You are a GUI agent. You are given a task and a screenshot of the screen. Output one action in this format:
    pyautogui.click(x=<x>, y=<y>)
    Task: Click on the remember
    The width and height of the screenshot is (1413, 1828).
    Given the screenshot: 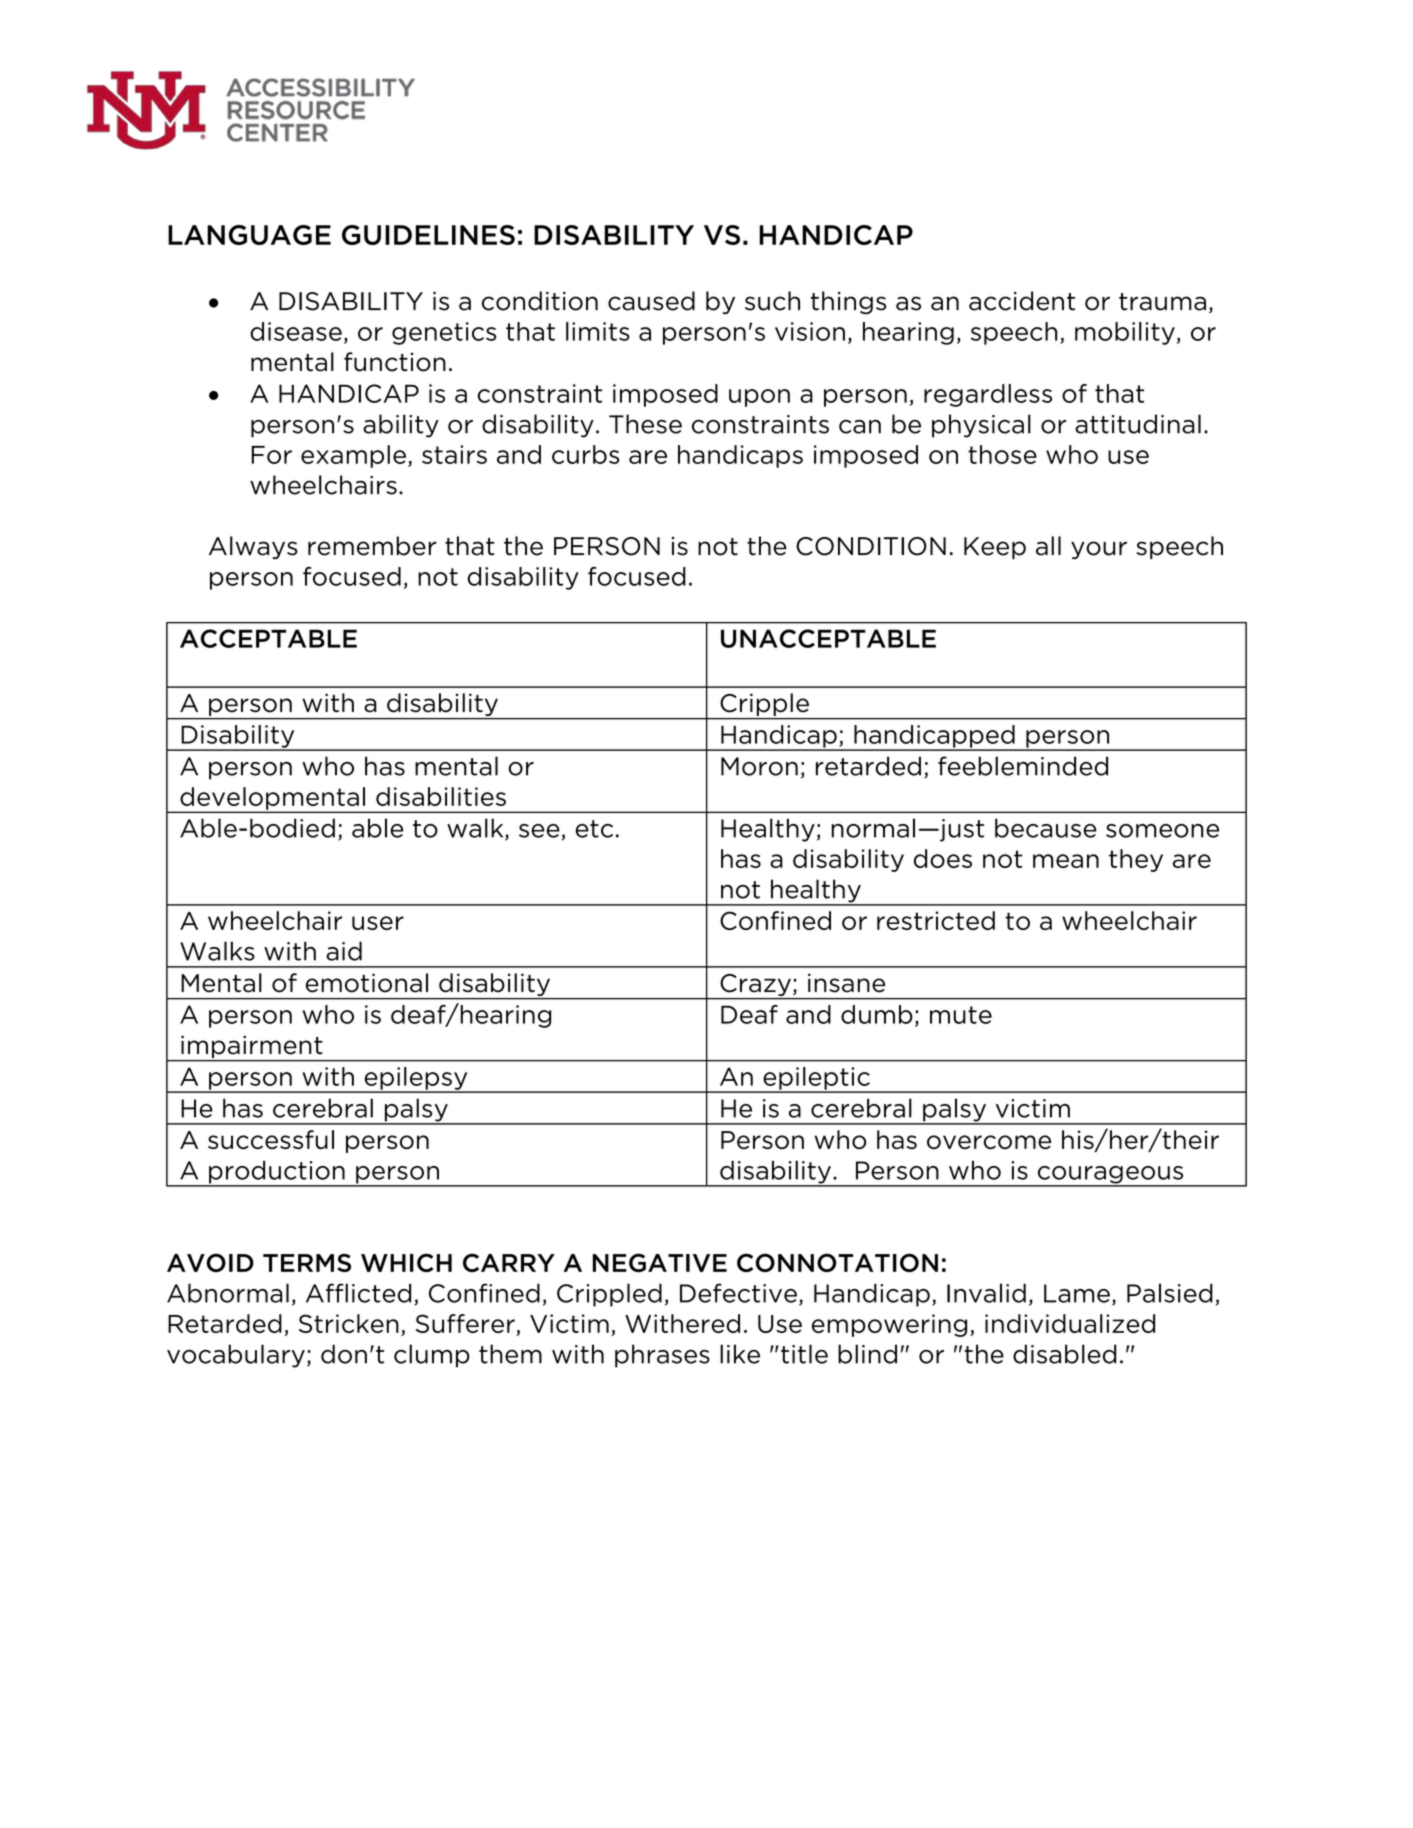 What is the action you would take?
    pyautogui.click(x=372, y=546)
